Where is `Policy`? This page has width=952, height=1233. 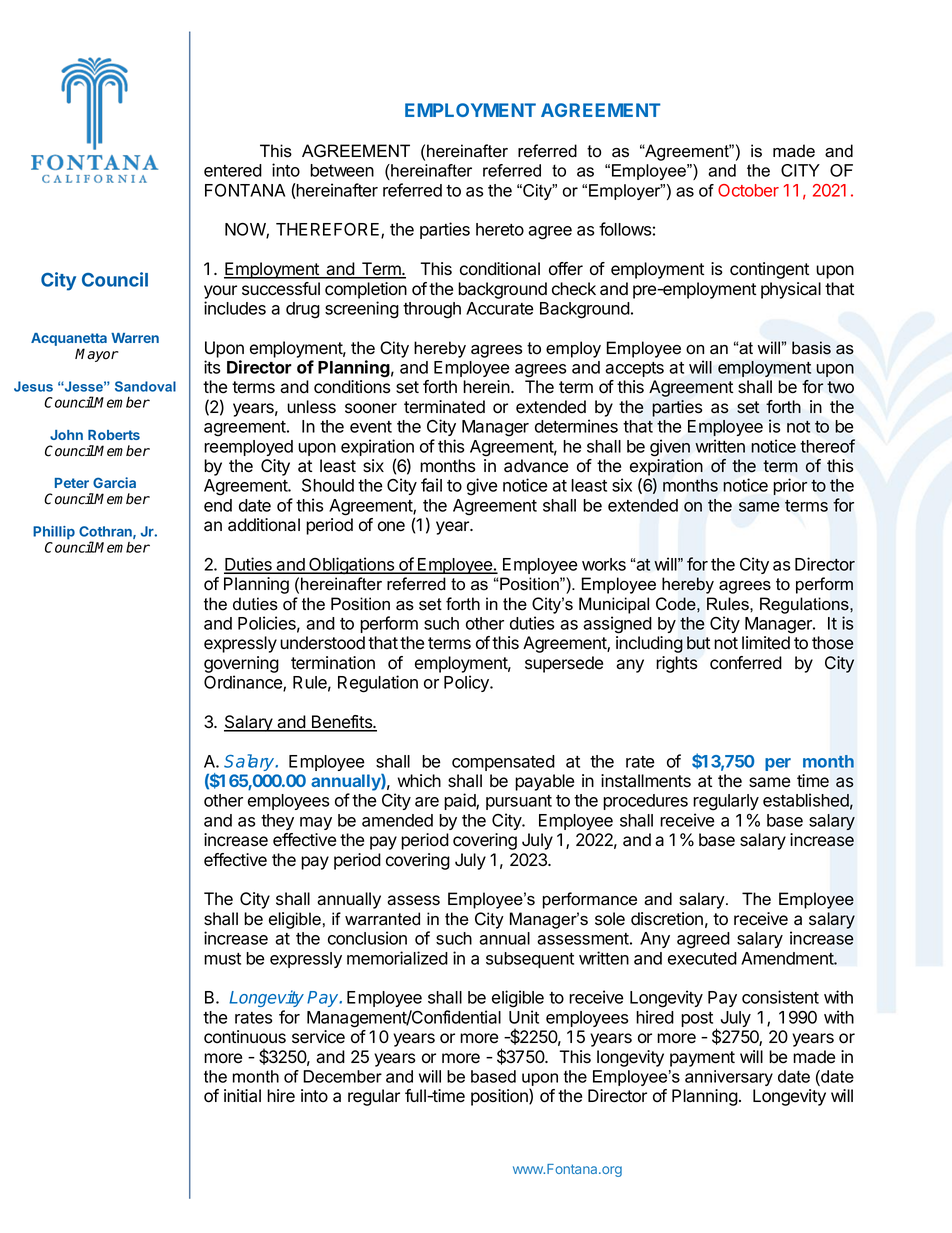 Policy is located at coordinates (467, 683).
